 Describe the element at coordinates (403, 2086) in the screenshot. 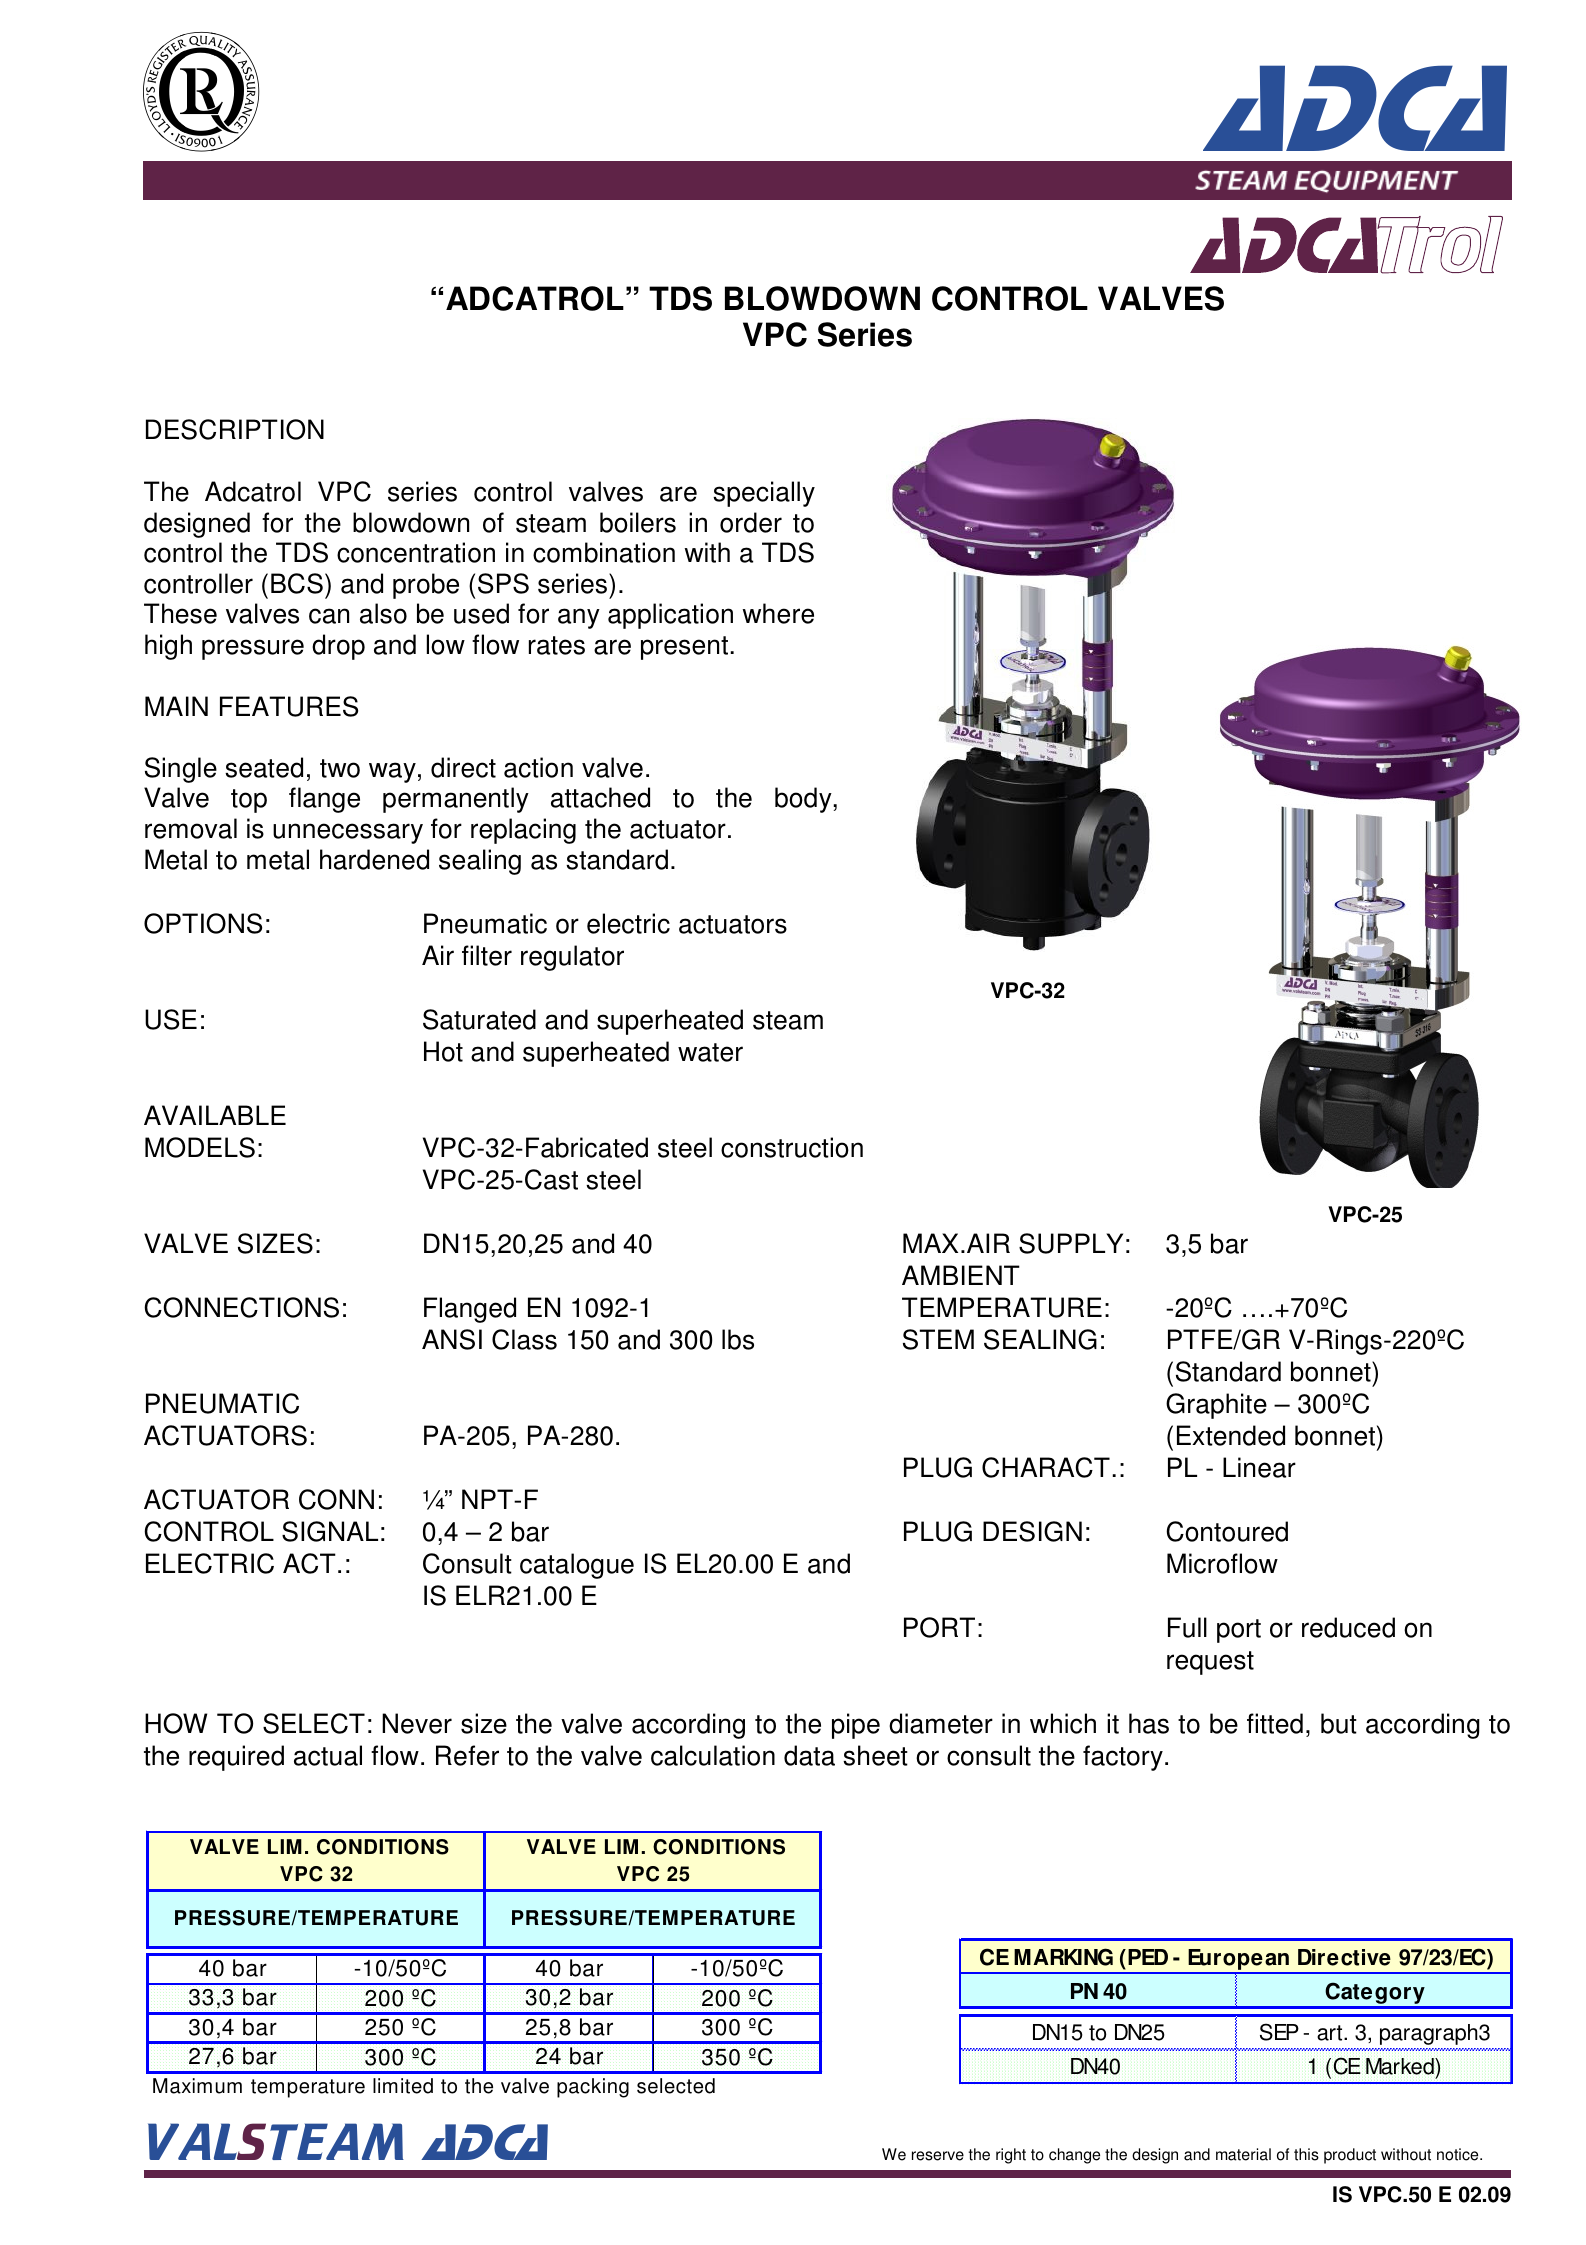

I see `limited` at that location.
